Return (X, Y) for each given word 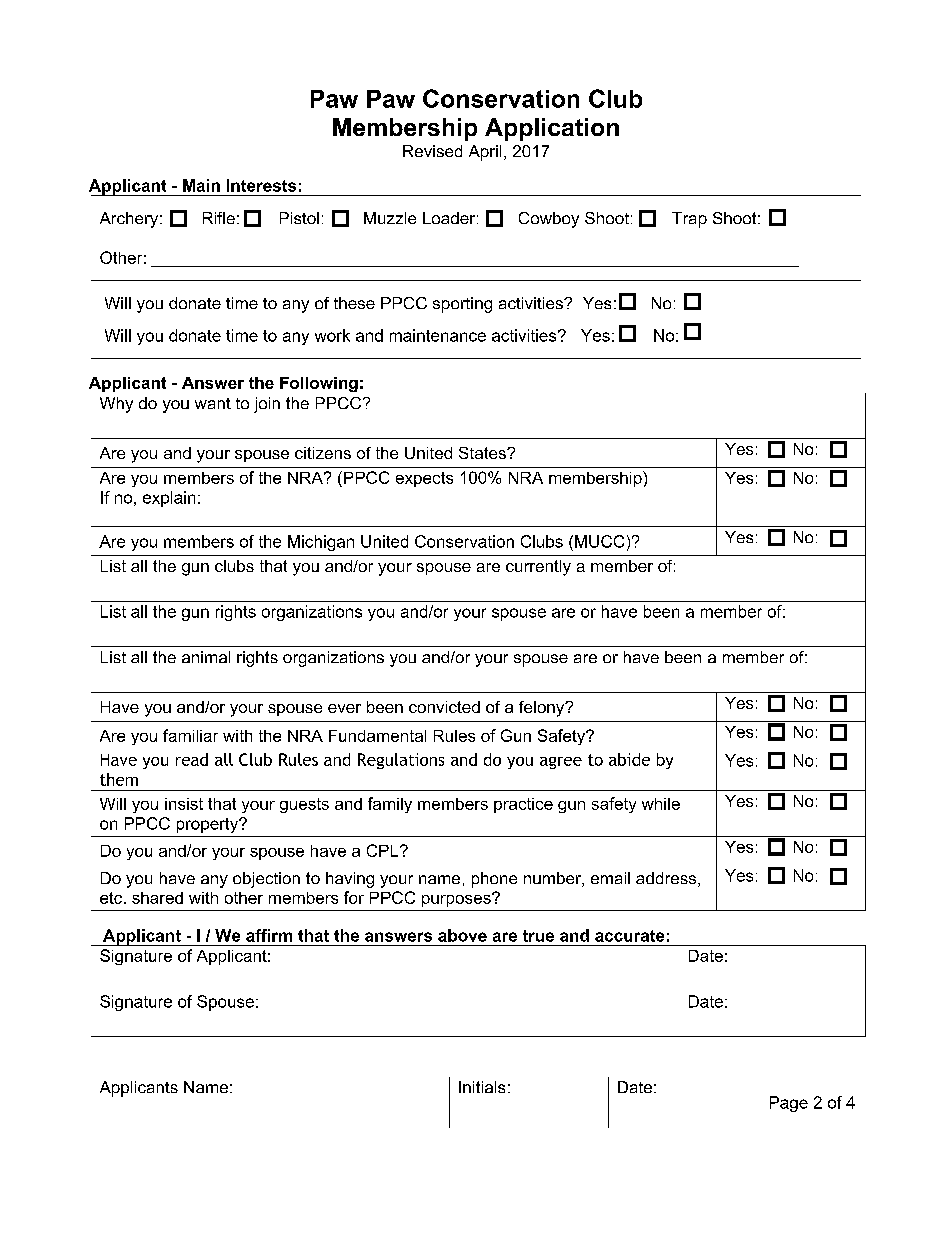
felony (543, 709)
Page (789, 1104)
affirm (269, 935)
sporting (462, 305)
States (483, 453)
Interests (261, 185)
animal (206, 657)
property (208, 825)
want (213, 403)
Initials (482, 1087)
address (667, 879)
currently (538, 568)
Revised (432, 151)
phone (494, 880)
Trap (689, 220)
